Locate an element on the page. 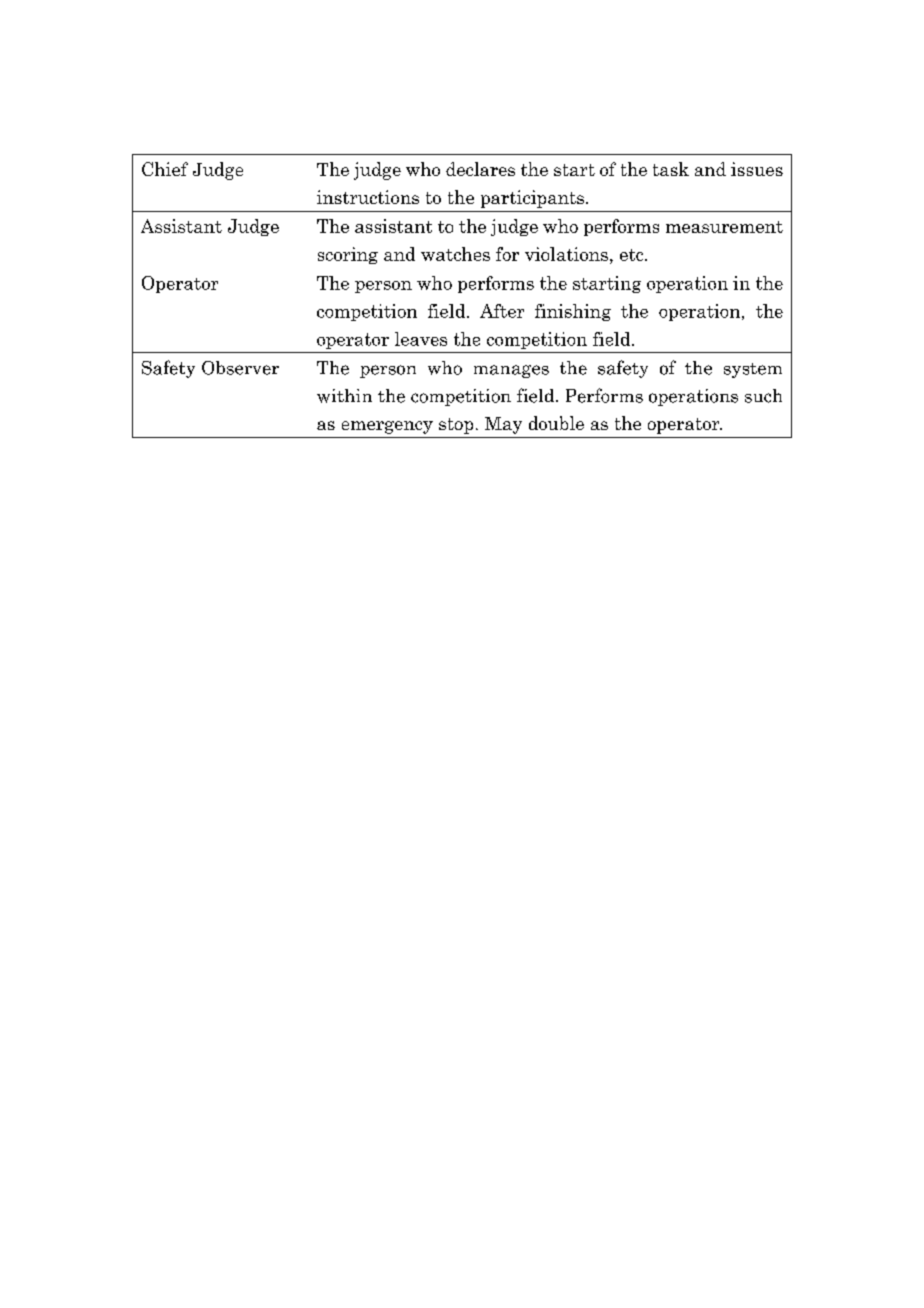 Image resolution: width=924 pixels, height=1308 pixels. Chief is located at coordinates (165, 169).
